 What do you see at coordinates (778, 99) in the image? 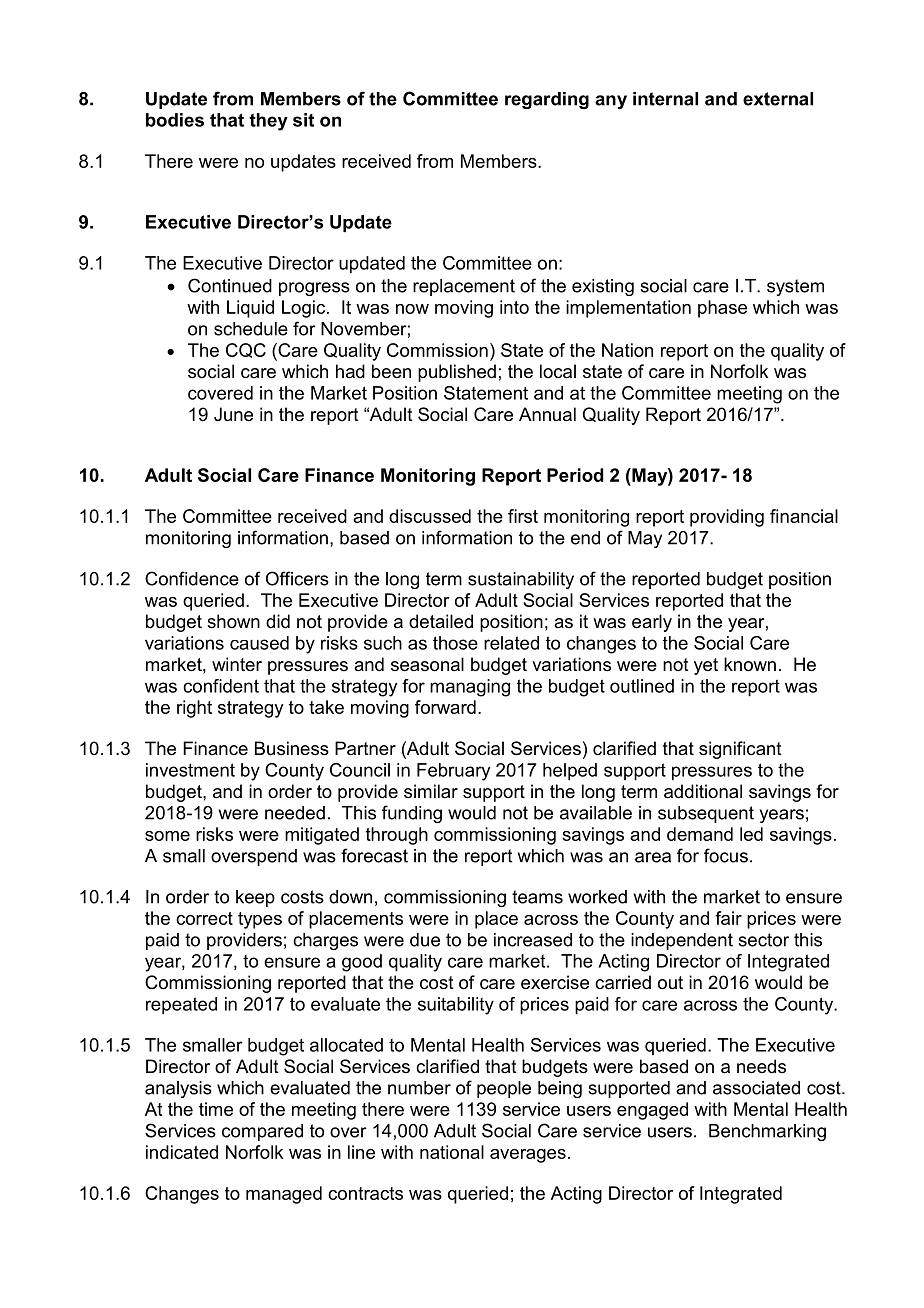
I see `external` at bounding box center [778, 99].
